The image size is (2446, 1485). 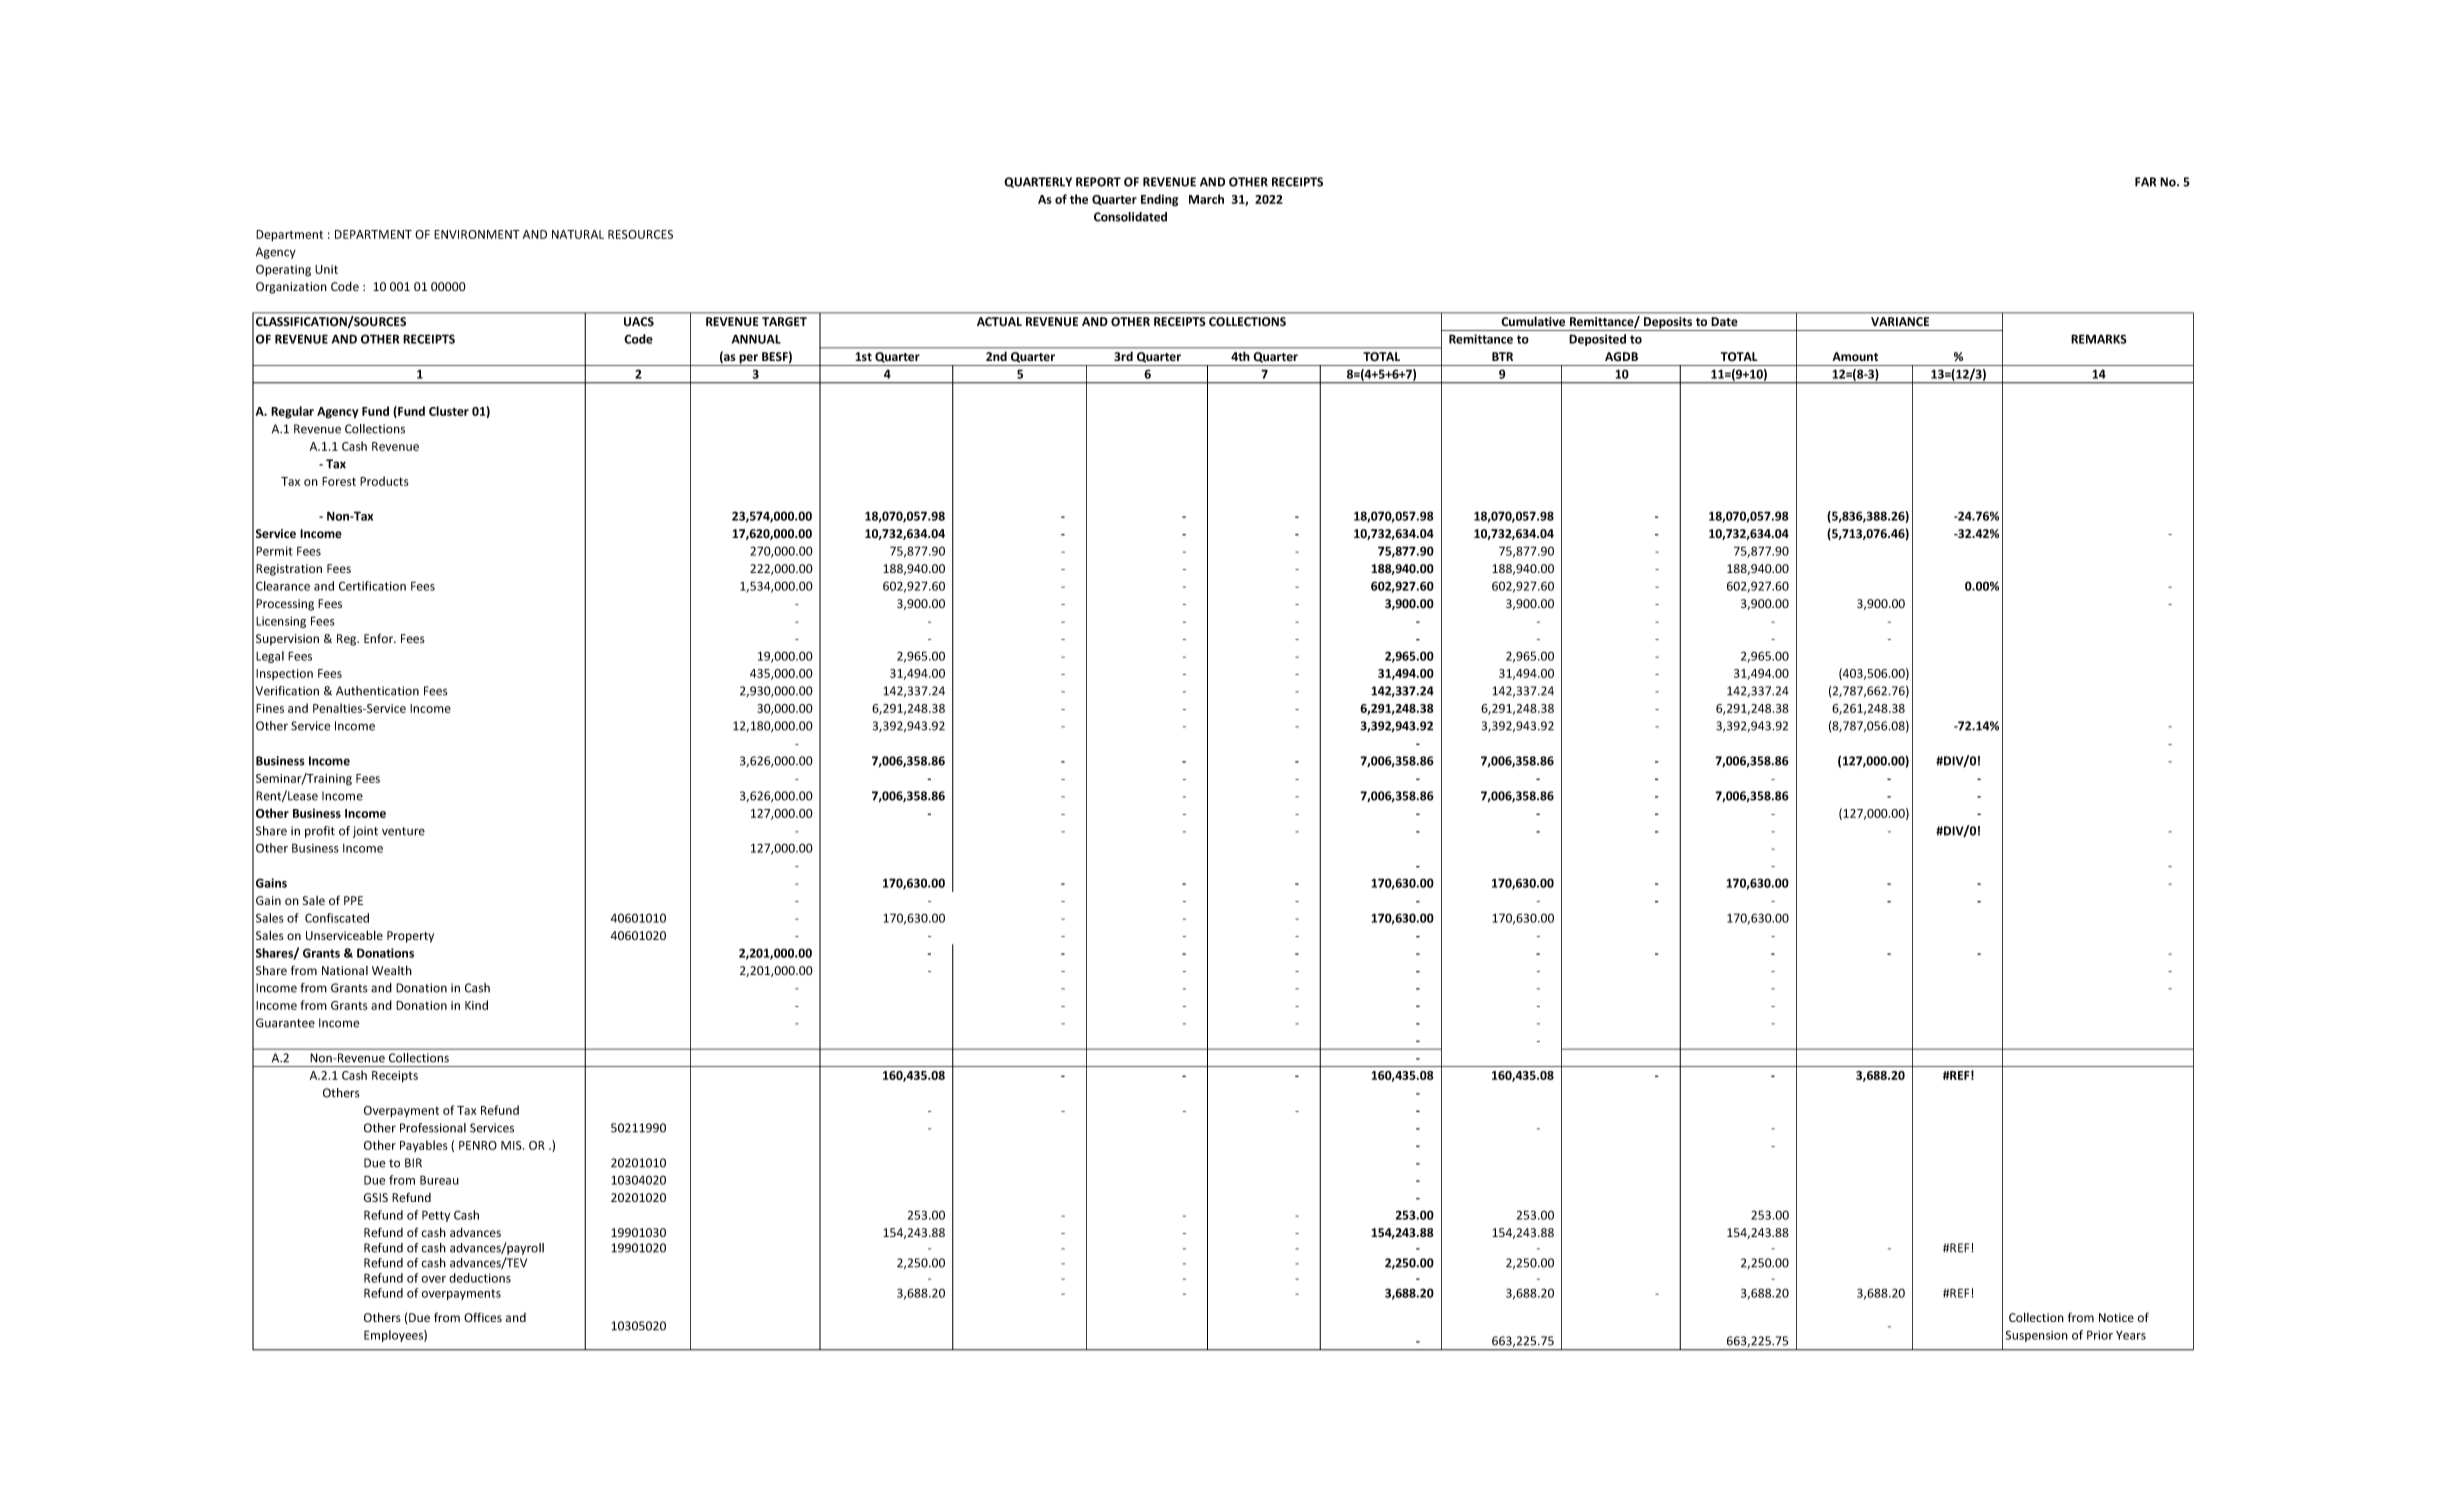 What do you see at coordinates (483, 1317) in the image?
I see `Offices` at bounding box center [483, 1317].
